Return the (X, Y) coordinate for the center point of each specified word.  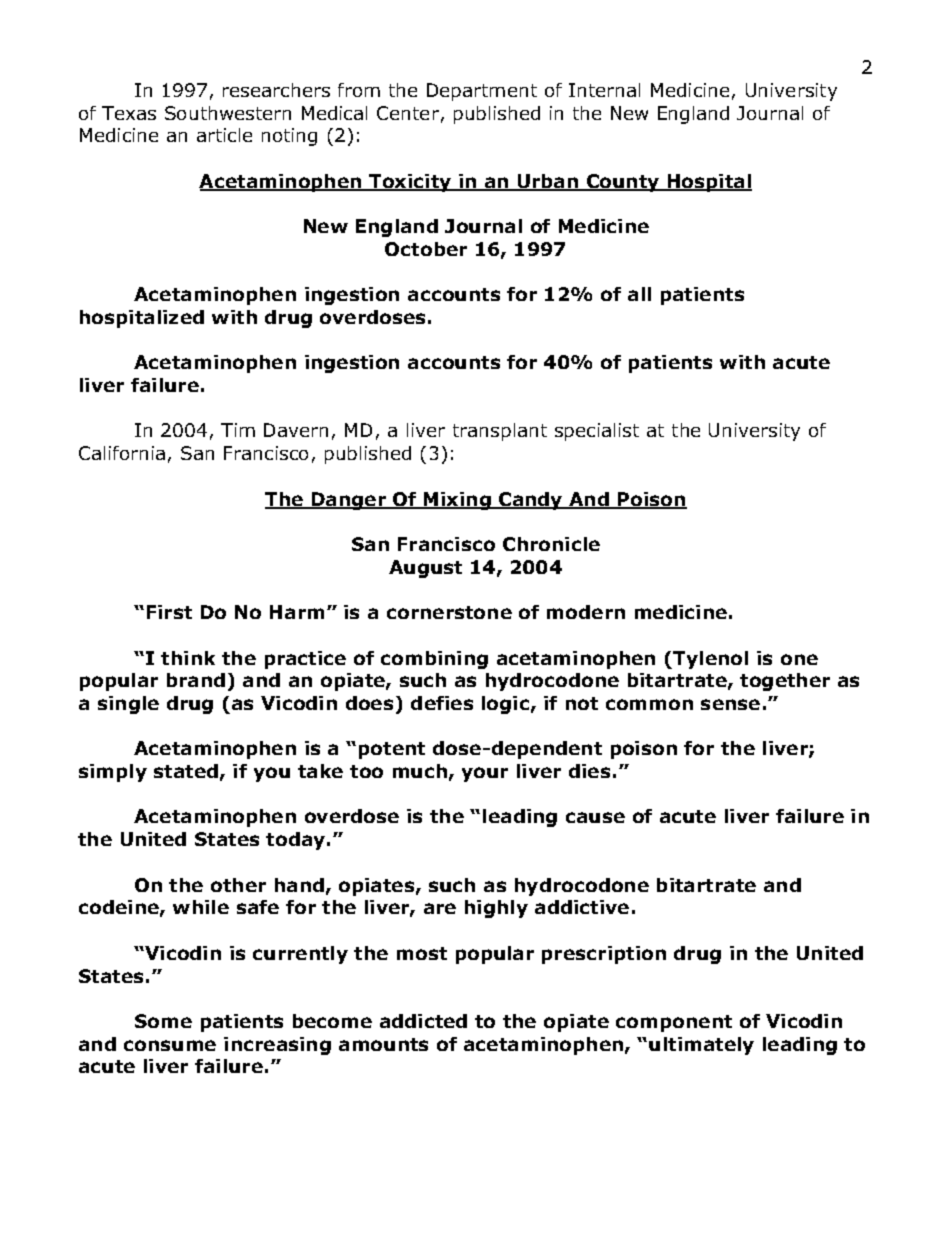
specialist (597, 432)
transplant (500, 432)
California (122, 453)
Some (163, 1021)
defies (442, 703)
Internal (604, 90)
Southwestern (228, 113)
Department (482, 92)
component (674, 1023)
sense (730, 704)
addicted (423, 1021)
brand (196, 680)
